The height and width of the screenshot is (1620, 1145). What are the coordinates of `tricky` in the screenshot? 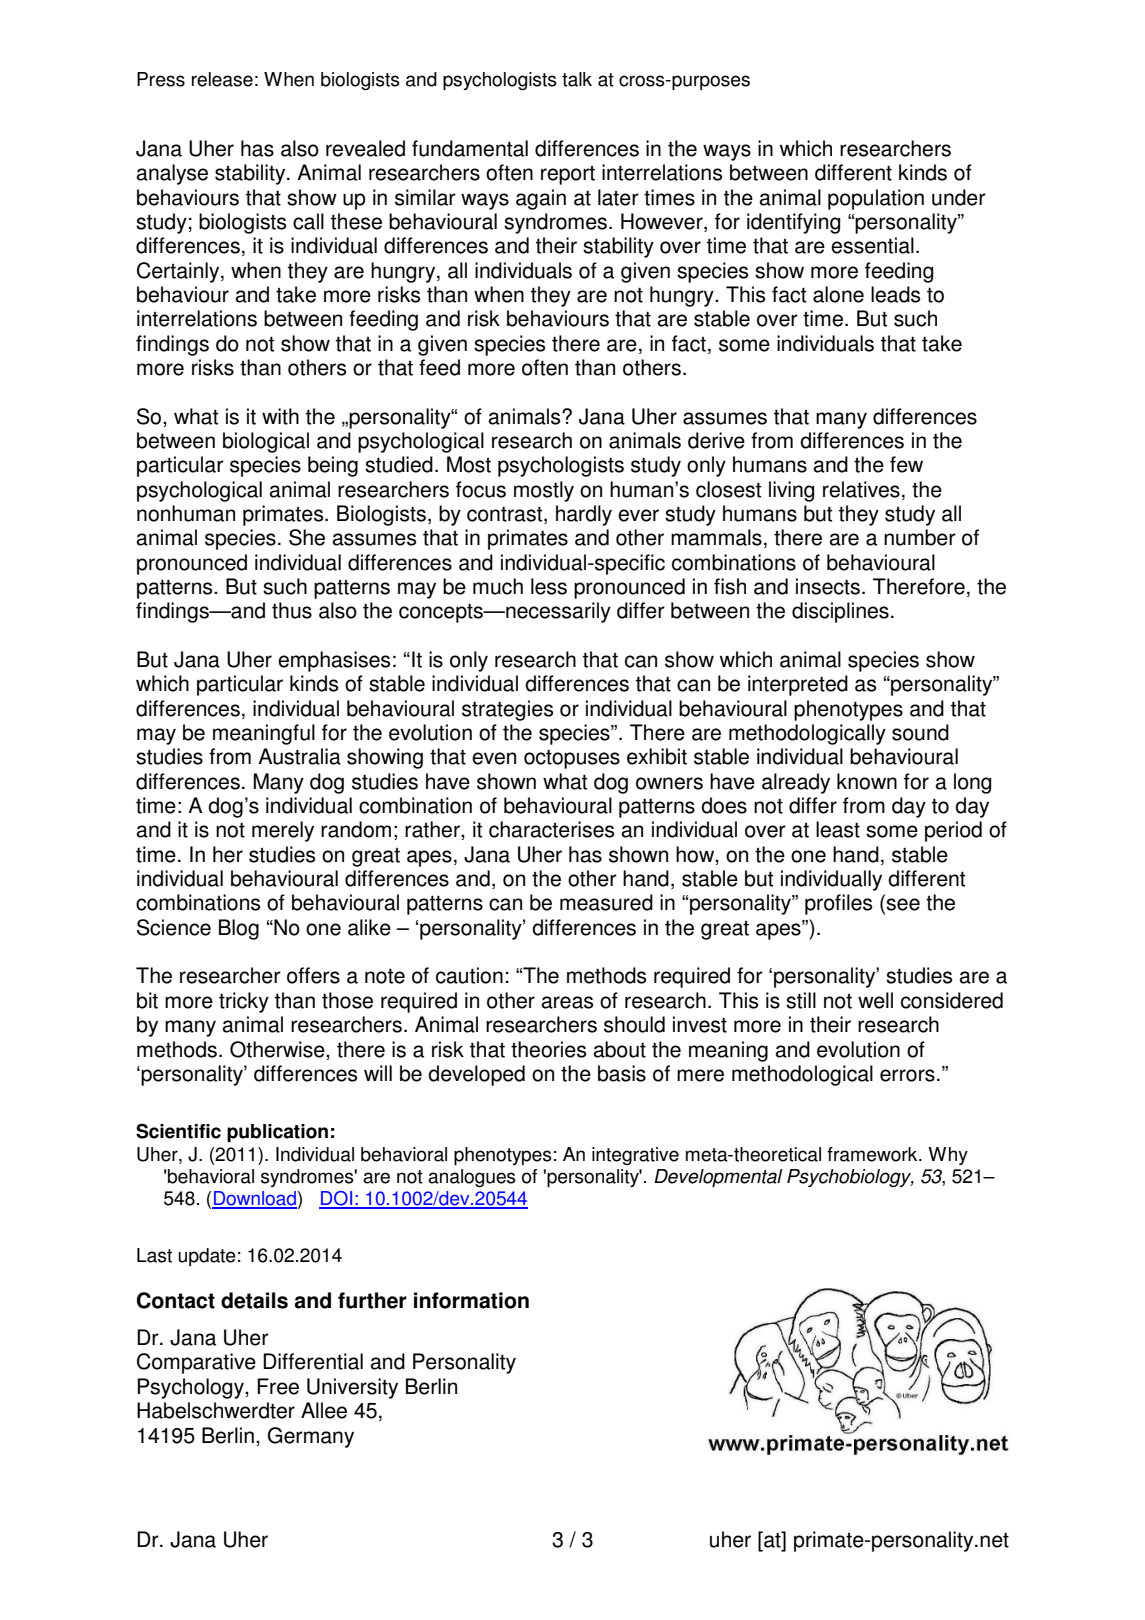 It's located at (244, 1002).
